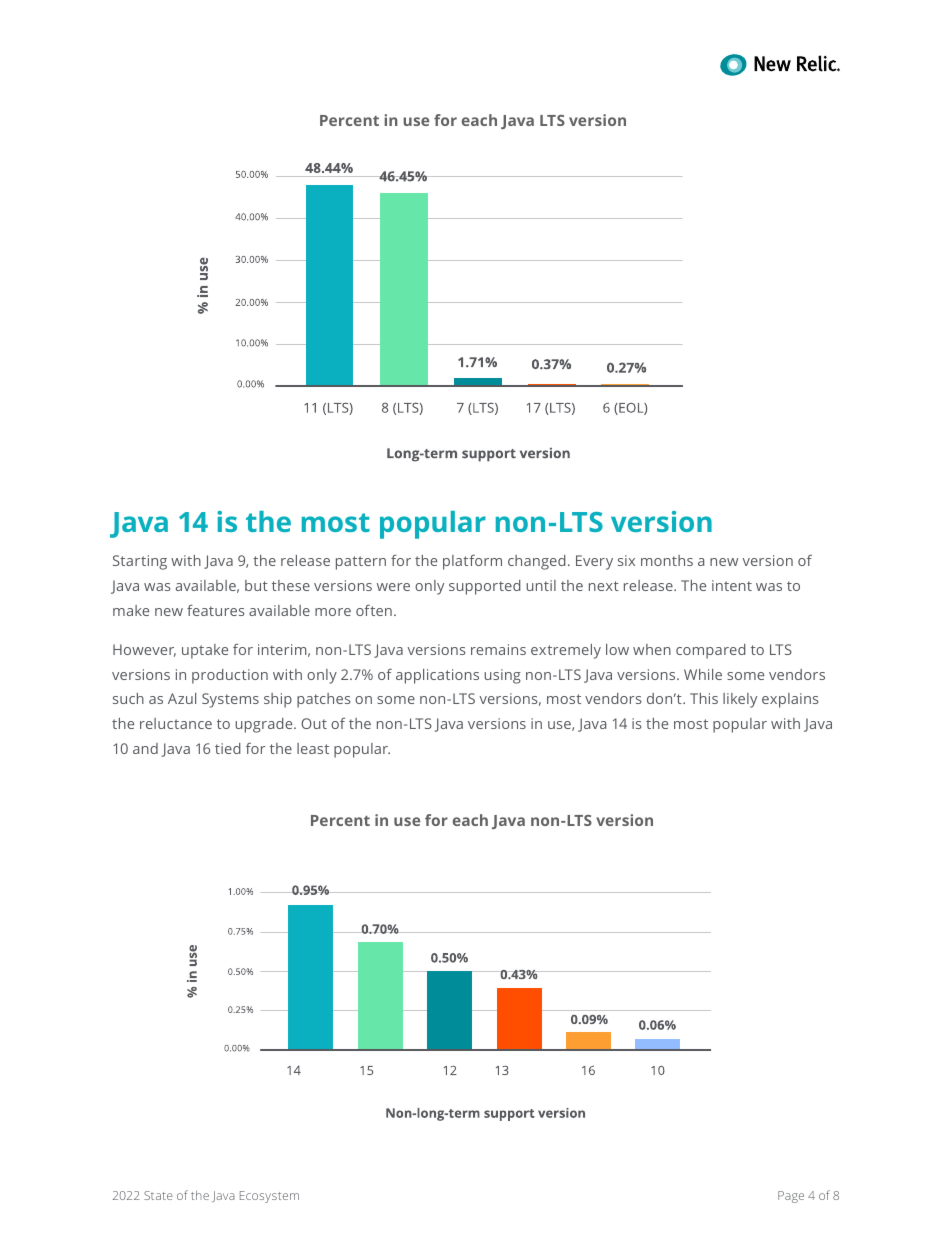 The width and height of the screenshot is (952, 1233). What do you see at coordinates (228, 748) in the screenshot?
I see `tied` at bounding box center [228, 748].
